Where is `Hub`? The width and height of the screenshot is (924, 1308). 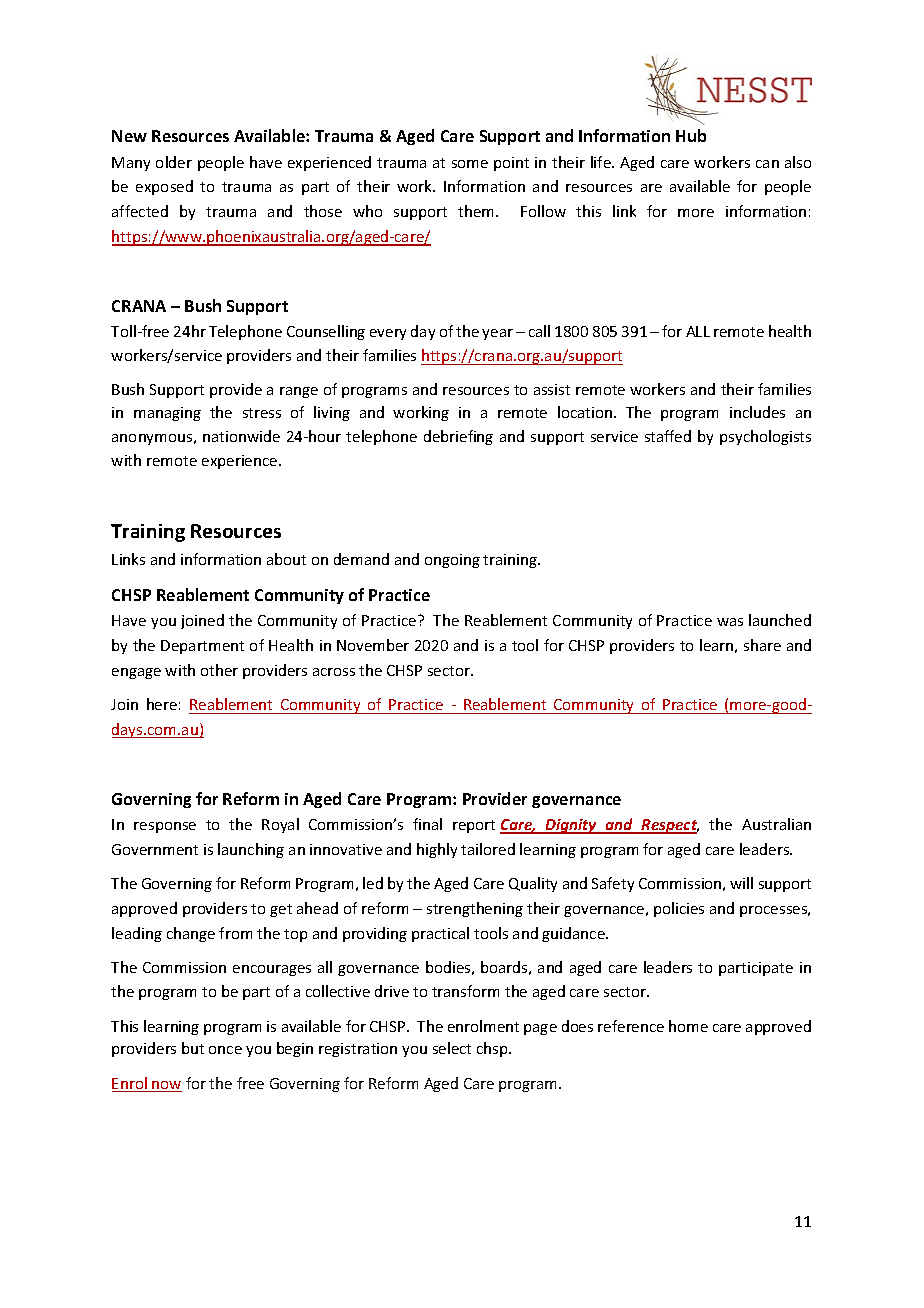 Hub is located at coordinates (691, 135).
